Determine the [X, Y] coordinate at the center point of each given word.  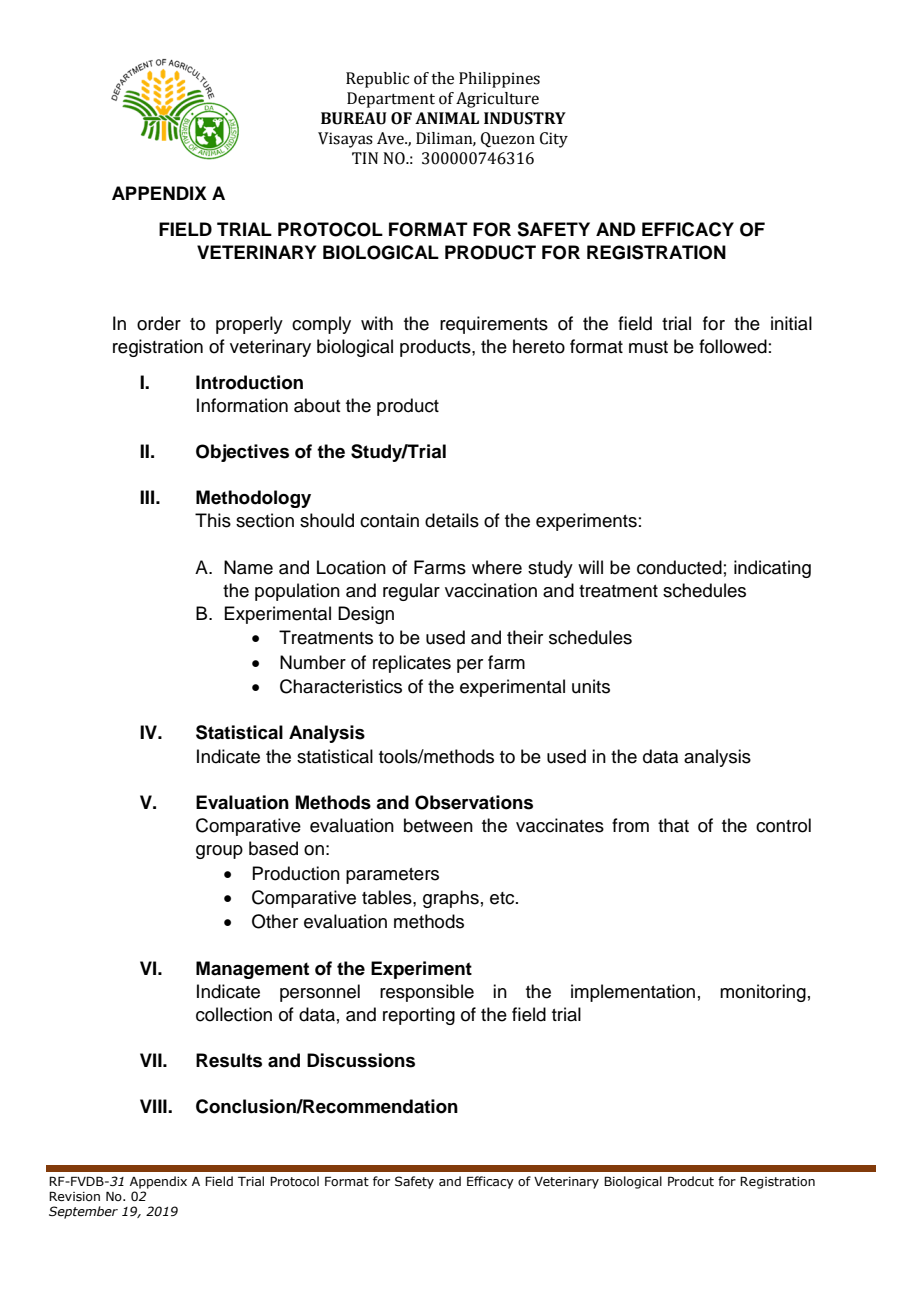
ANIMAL [447, 118]
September [83, 1212]
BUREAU [354, 118]
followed [733, 346]
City [554, 140]
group [219, 852]
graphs [451, 899]
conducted [679, 567]
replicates [412, 664]
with [377, 323]
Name [248, 567]
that [673, 825]
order [159, 323]
